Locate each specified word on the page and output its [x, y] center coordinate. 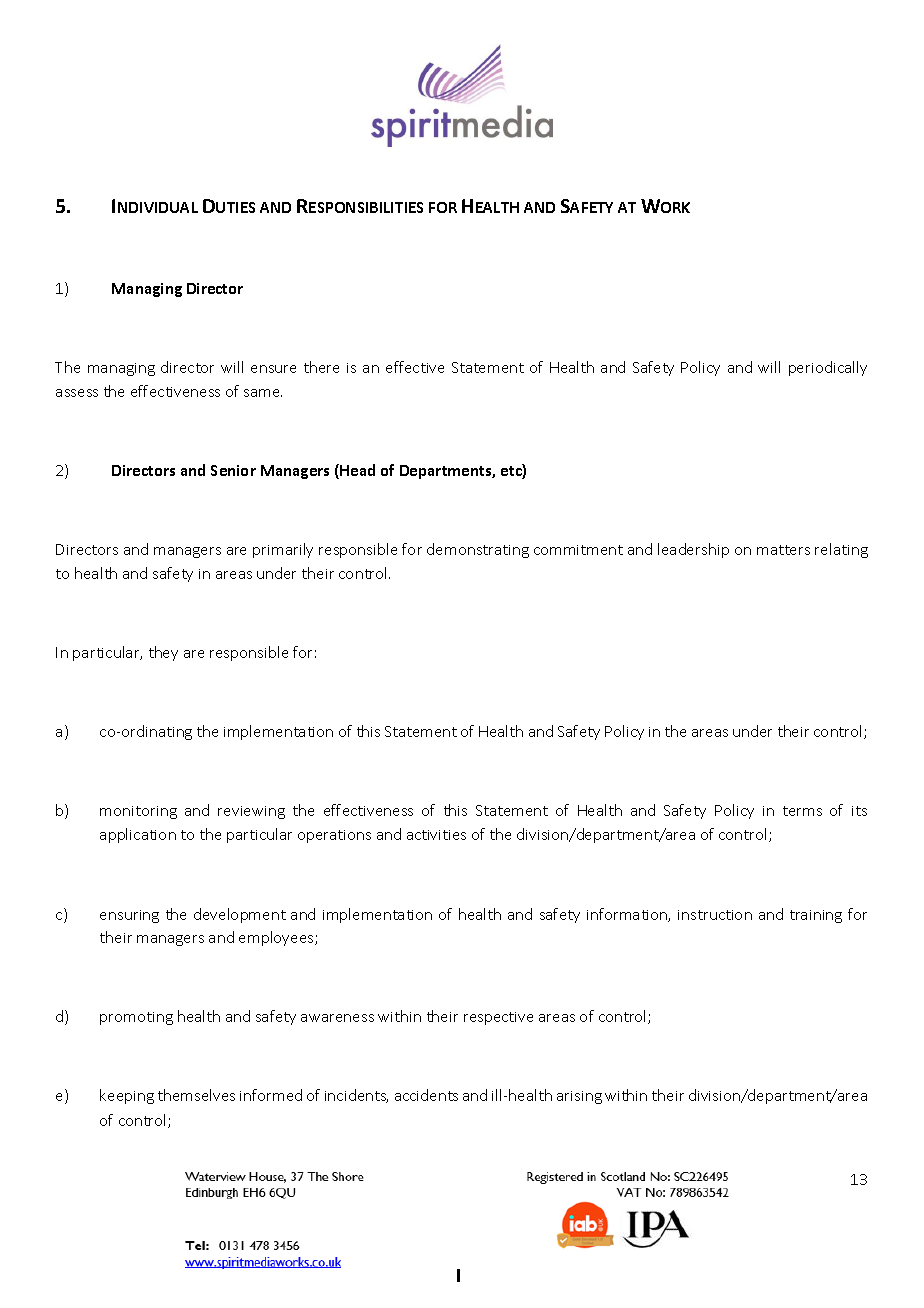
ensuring [129, 916]
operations [334, 836]
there [321, 367]
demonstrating [478, 550]
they [163, 653]
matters [783, 550]
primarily [283, 550]
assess [77, 393]
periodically [828, 368]
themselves [196, 1095]
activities [436, 835]
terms [802, 811]
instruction [715, 915]
